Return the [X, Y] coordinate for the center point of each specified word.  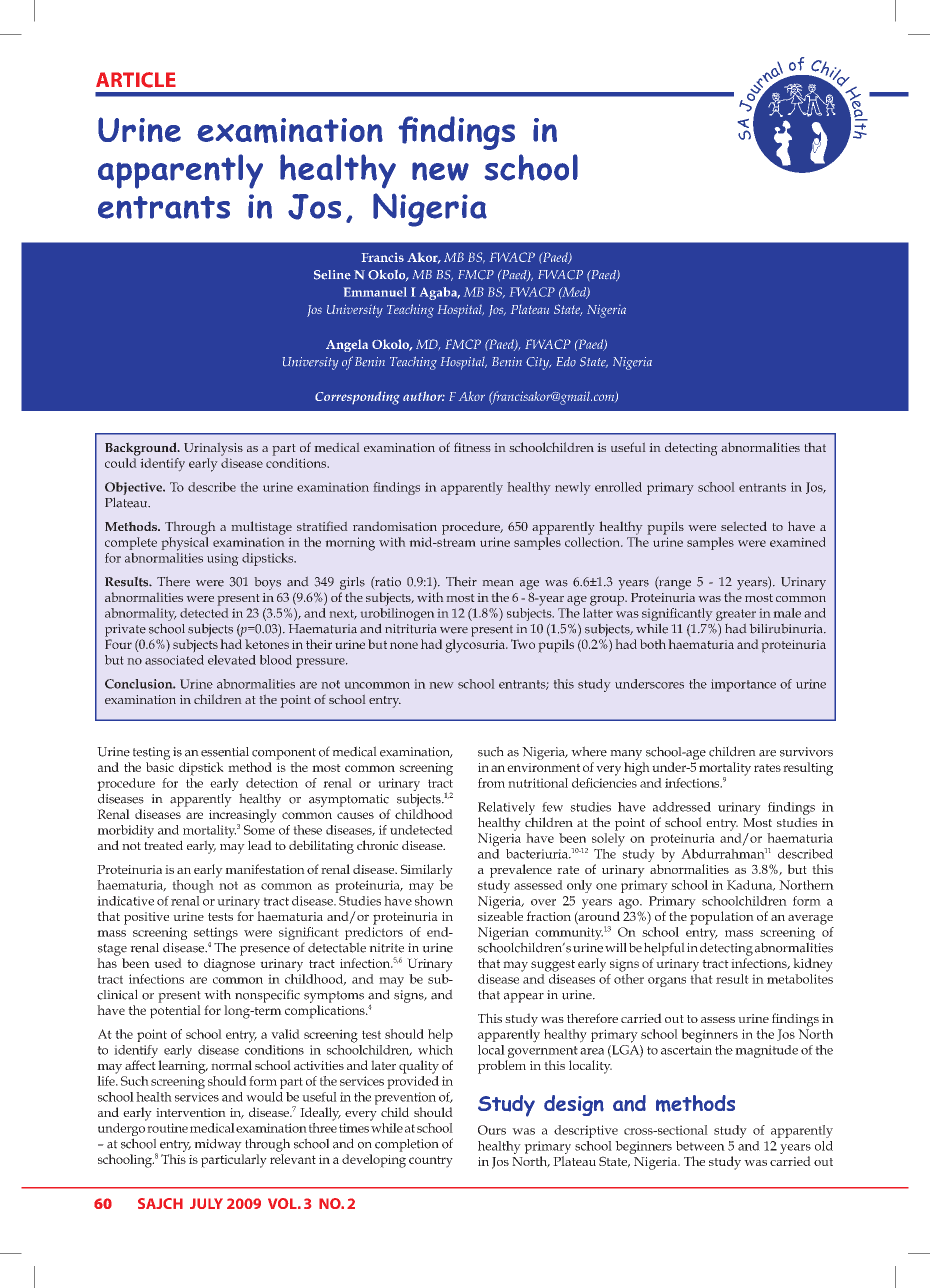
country [431, 1162]
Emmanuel [375, 292]
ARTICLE [136, 80]
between [700, 1146]
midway [218, 1145]
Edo [566, 362]
